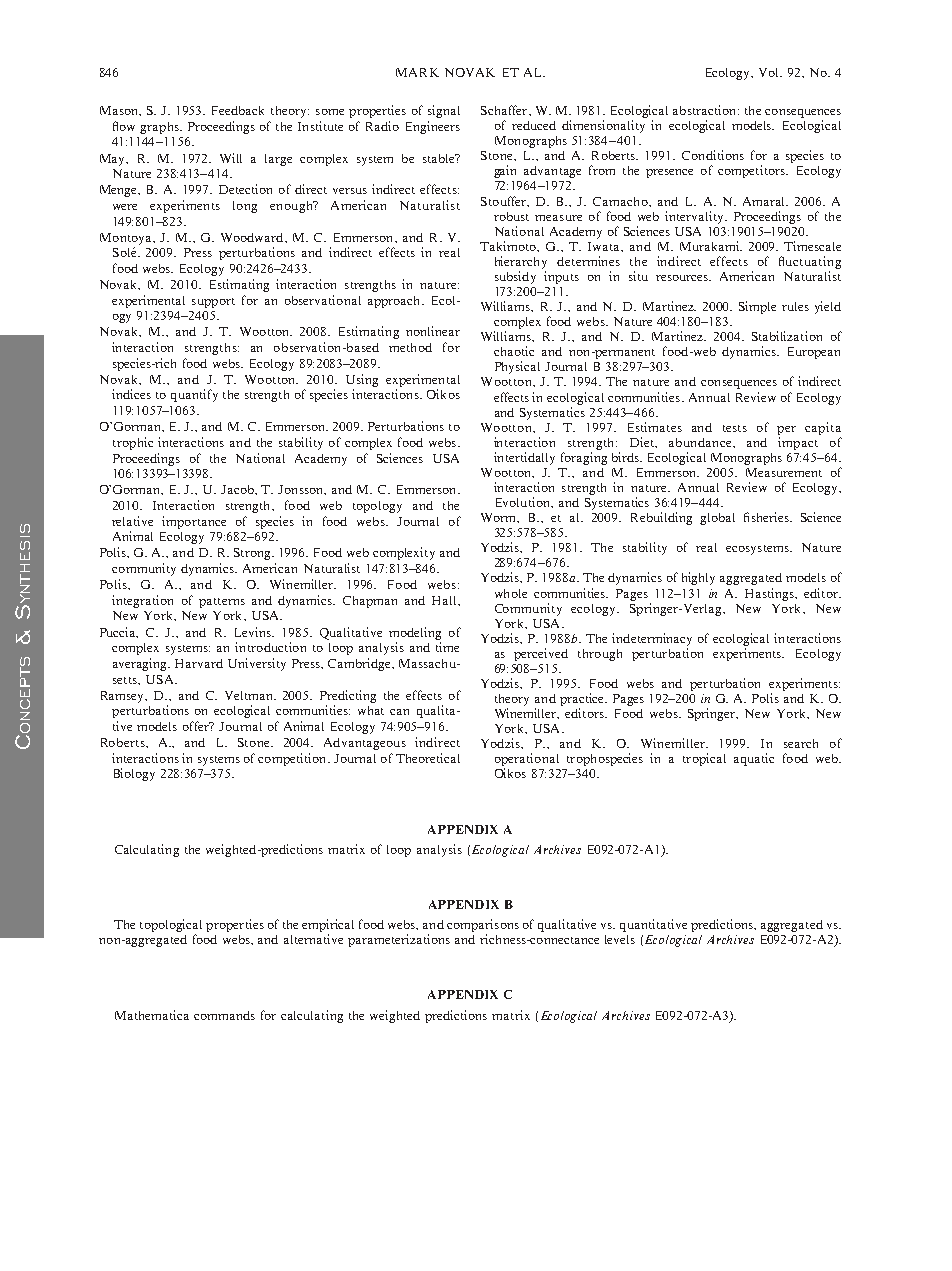 Image resolution: width=952 pixels, height=1271 pixels. Describe the element at coordinates (194, 395) in the screenshot. I see `quantify` at that location.
